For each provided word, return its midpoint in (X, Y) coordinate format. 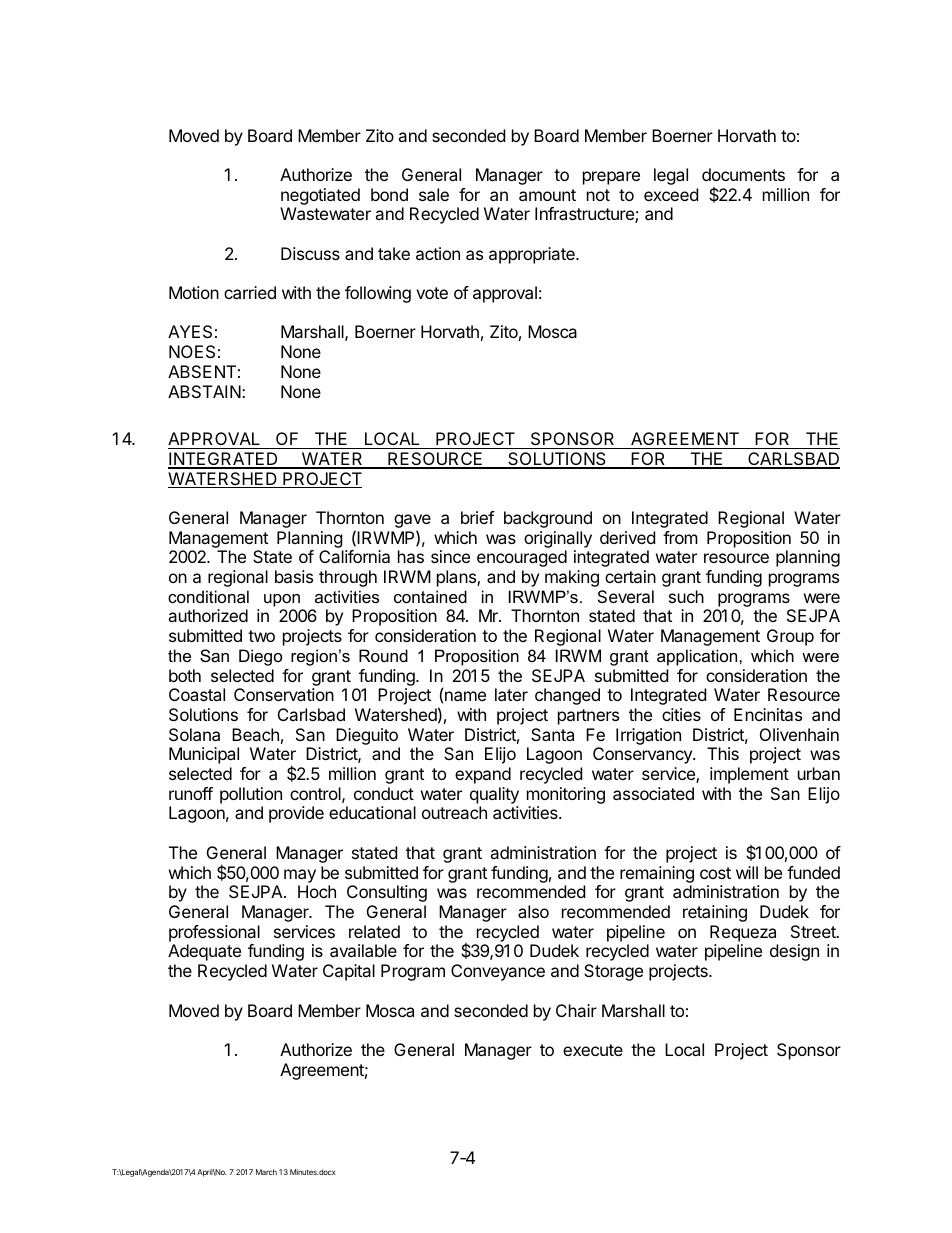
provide (296, 814)
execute (593, 1050)
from (680, 537)
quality (494, 795)
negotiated (320, 196)
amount (547, 195)
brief (477, 517)
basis (294, 576)
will (747, 872)
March (266, 1172)
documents (743, 174)
